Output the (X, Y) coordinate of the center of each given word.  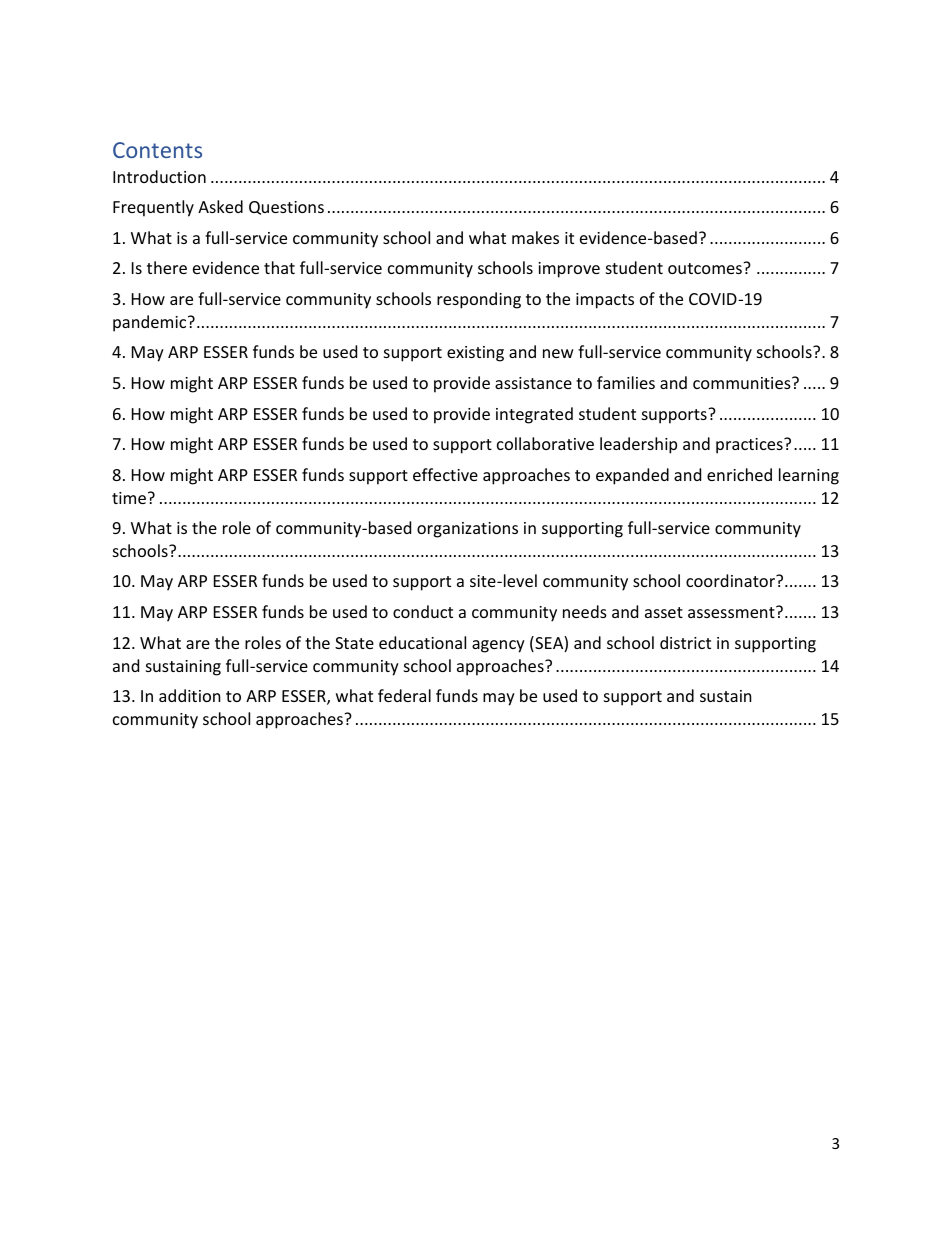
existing (475, 354)
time (129, 498)
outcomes (706, 268)
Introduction (159, 176)
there (167, 267)
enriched (739, 474)
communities (743, 383)
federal (404, 695)
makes (535, 237)
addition (190, 695)
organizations (467, 530)
